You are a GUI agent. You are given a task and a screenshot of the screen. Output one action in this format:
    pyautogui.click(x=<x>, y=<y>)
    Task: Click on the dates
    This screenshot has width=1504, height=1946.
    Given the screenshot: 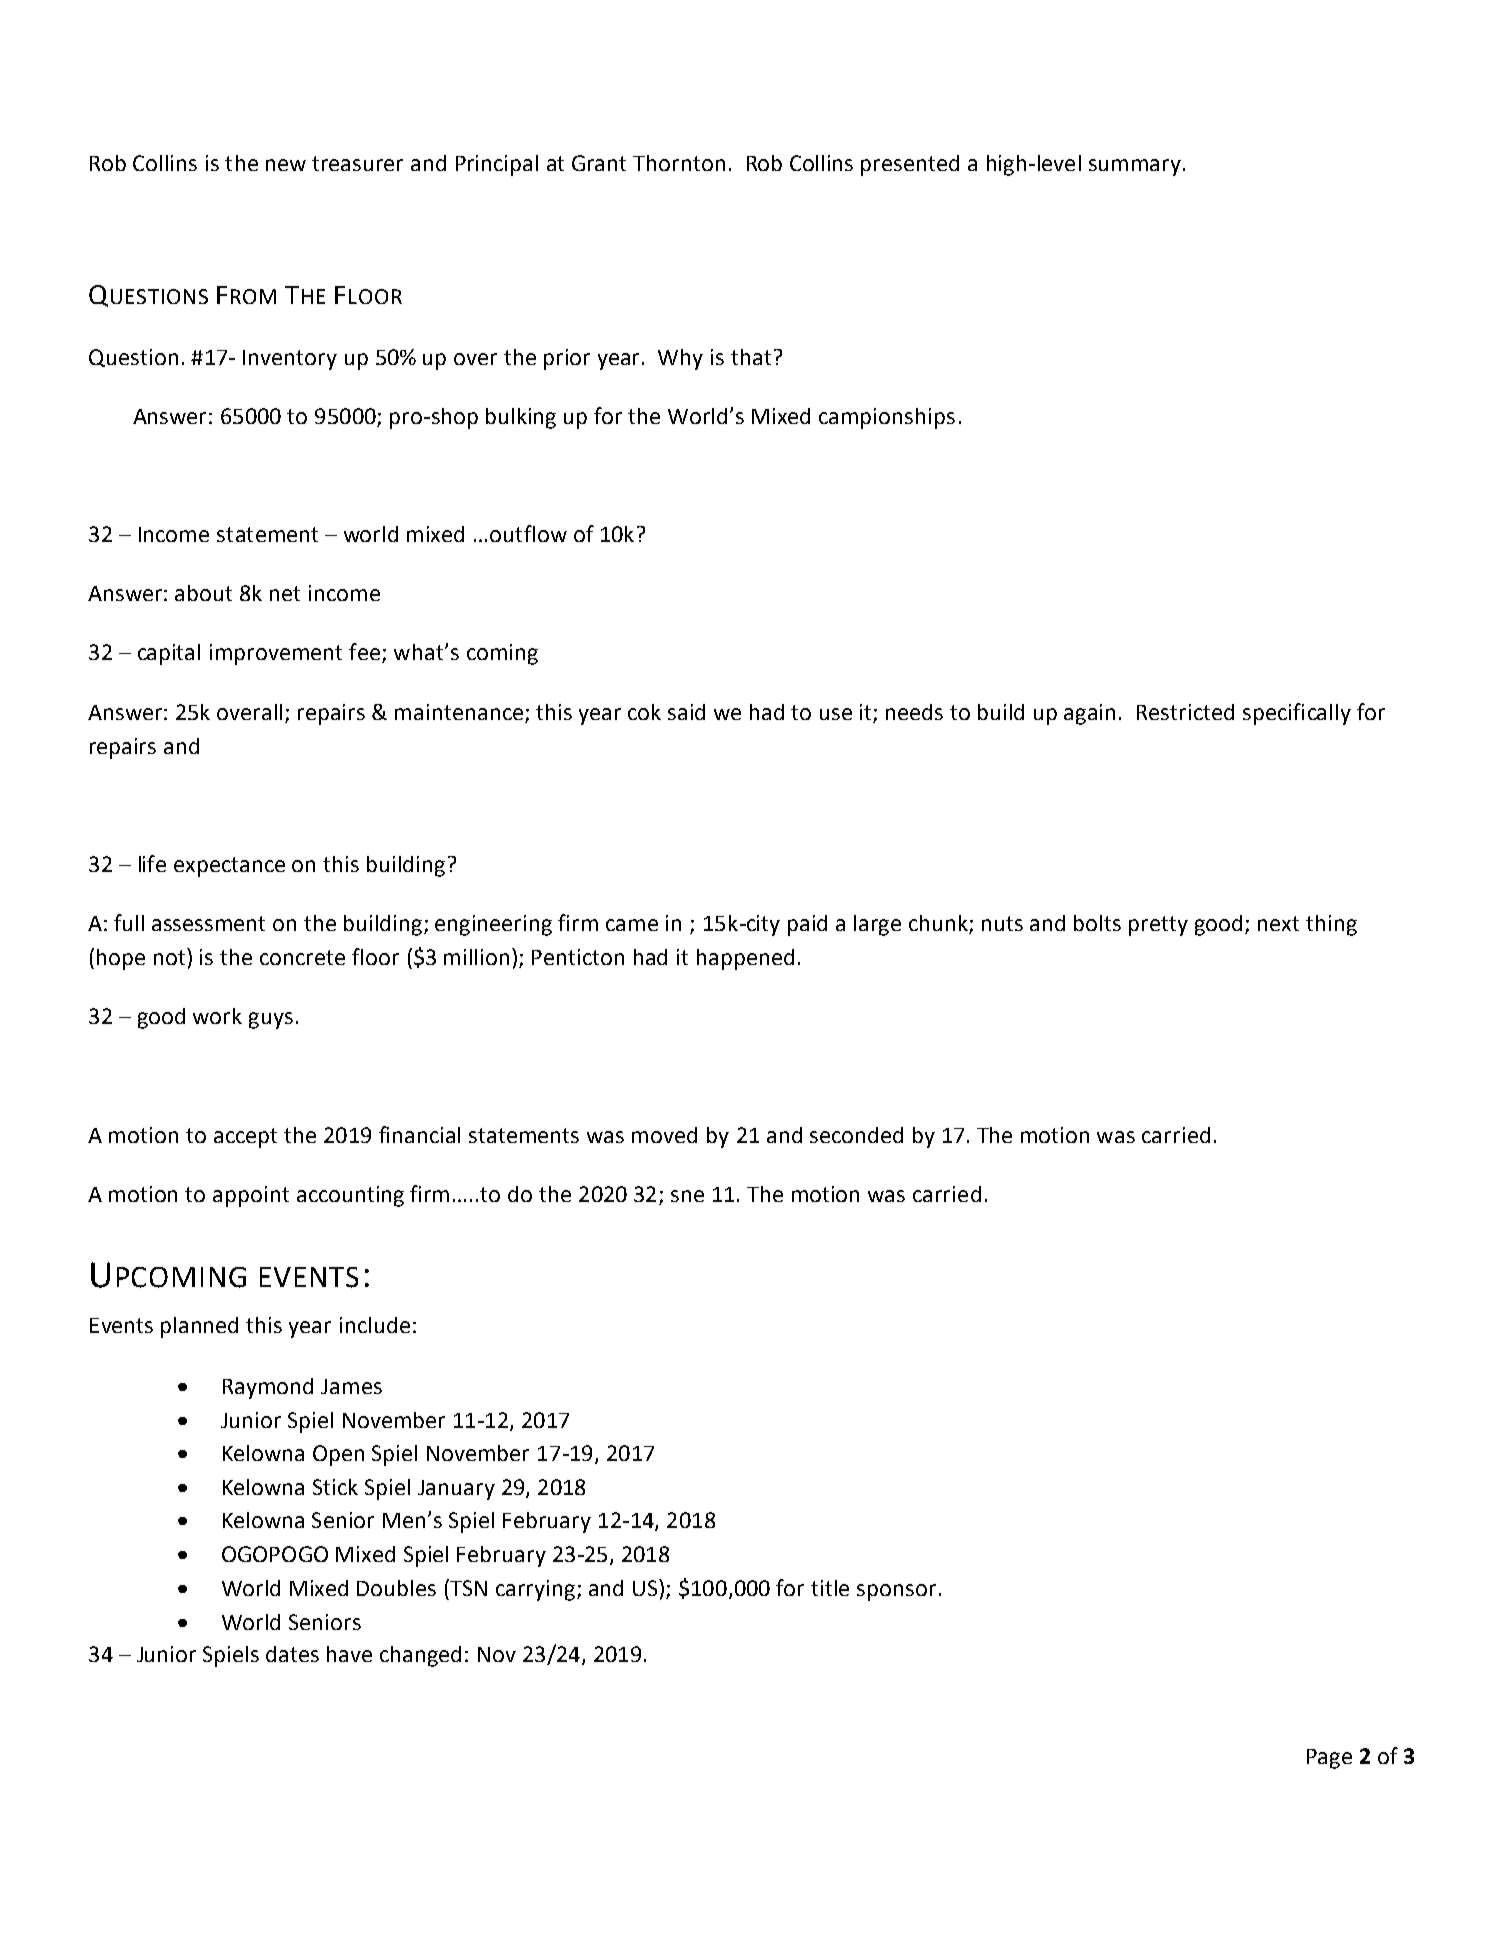 What is the action you would take?
    pyautogui.click(x=292, y=1654)
